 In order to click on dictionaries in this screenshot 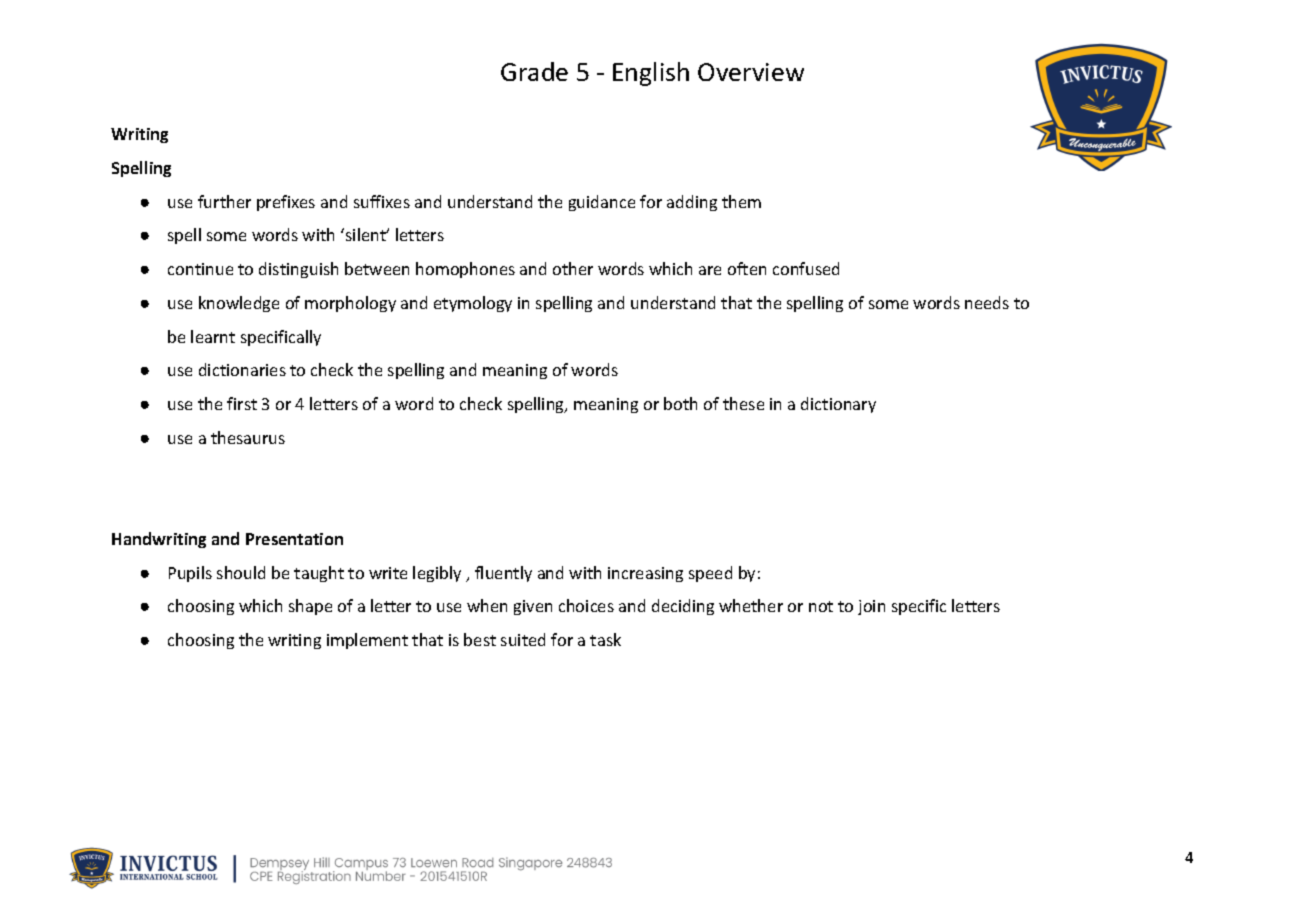, I will do `click(242, 369)`.
